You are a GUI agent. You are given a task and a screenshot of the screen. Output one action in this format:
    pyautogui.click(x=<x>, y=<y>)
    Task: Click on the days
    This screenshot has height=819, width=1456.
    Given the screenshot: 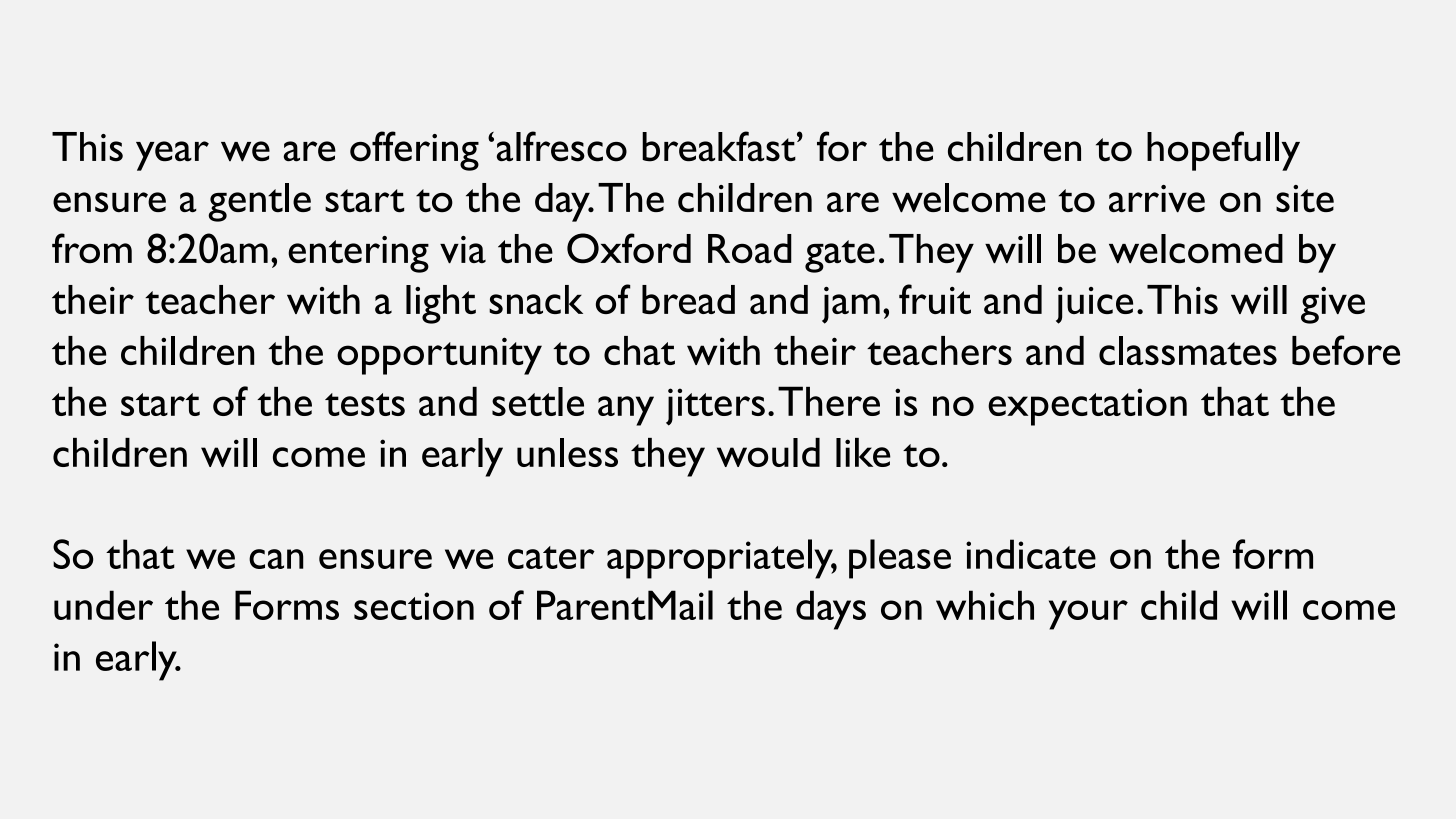 What is the action you would take?
    pyautogui.click(x=831, y=610)
